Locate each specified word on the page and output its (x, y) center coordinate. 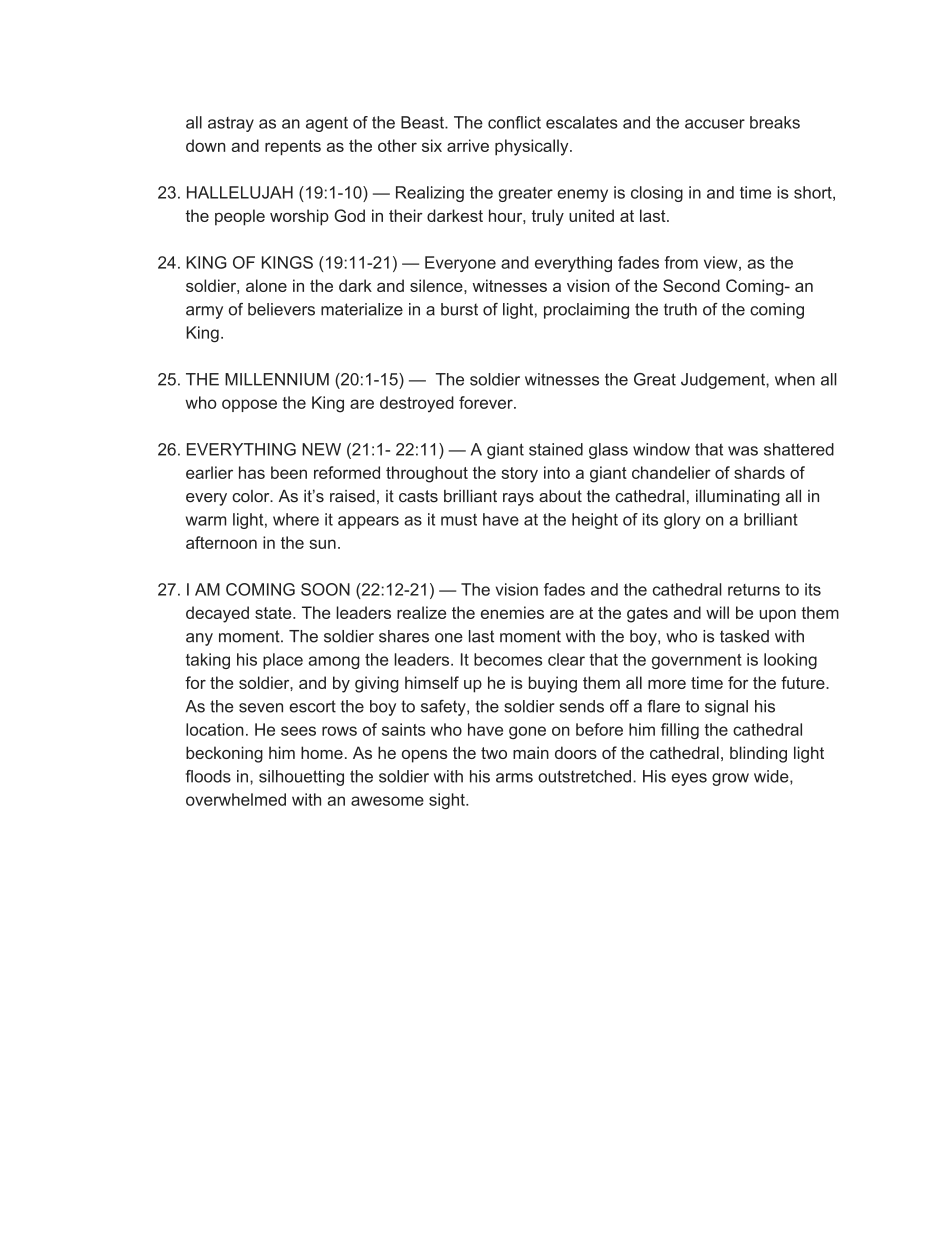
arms (514, 778)
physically (533, 147)
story (519, 475)
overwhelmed (236, 799)
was (743, 451)
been (289, 472)
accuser (715, 124)
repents (293, 147)
